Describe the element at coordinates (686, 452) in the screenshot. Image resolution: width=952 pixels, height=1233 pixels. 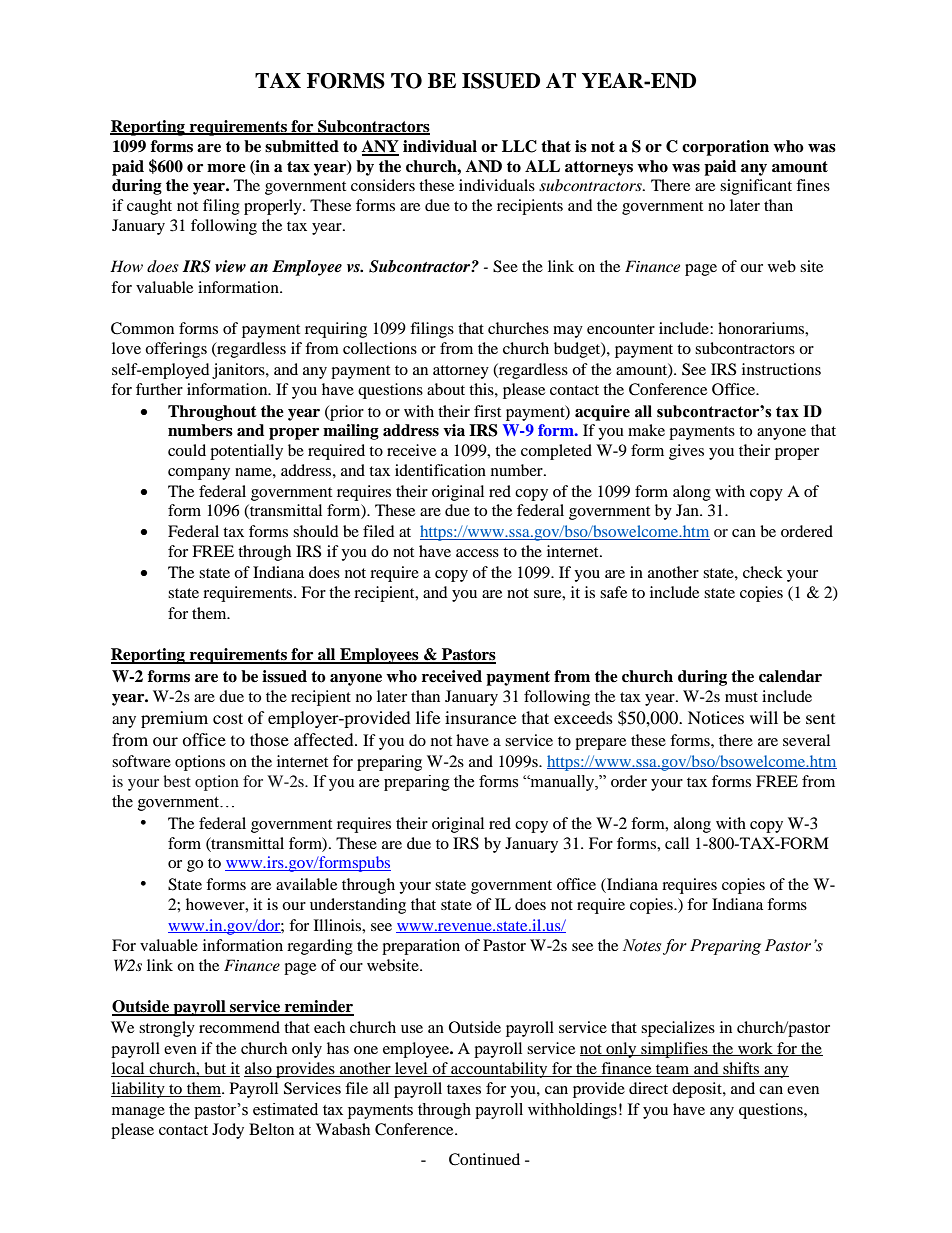
I see `gives` at that location.
